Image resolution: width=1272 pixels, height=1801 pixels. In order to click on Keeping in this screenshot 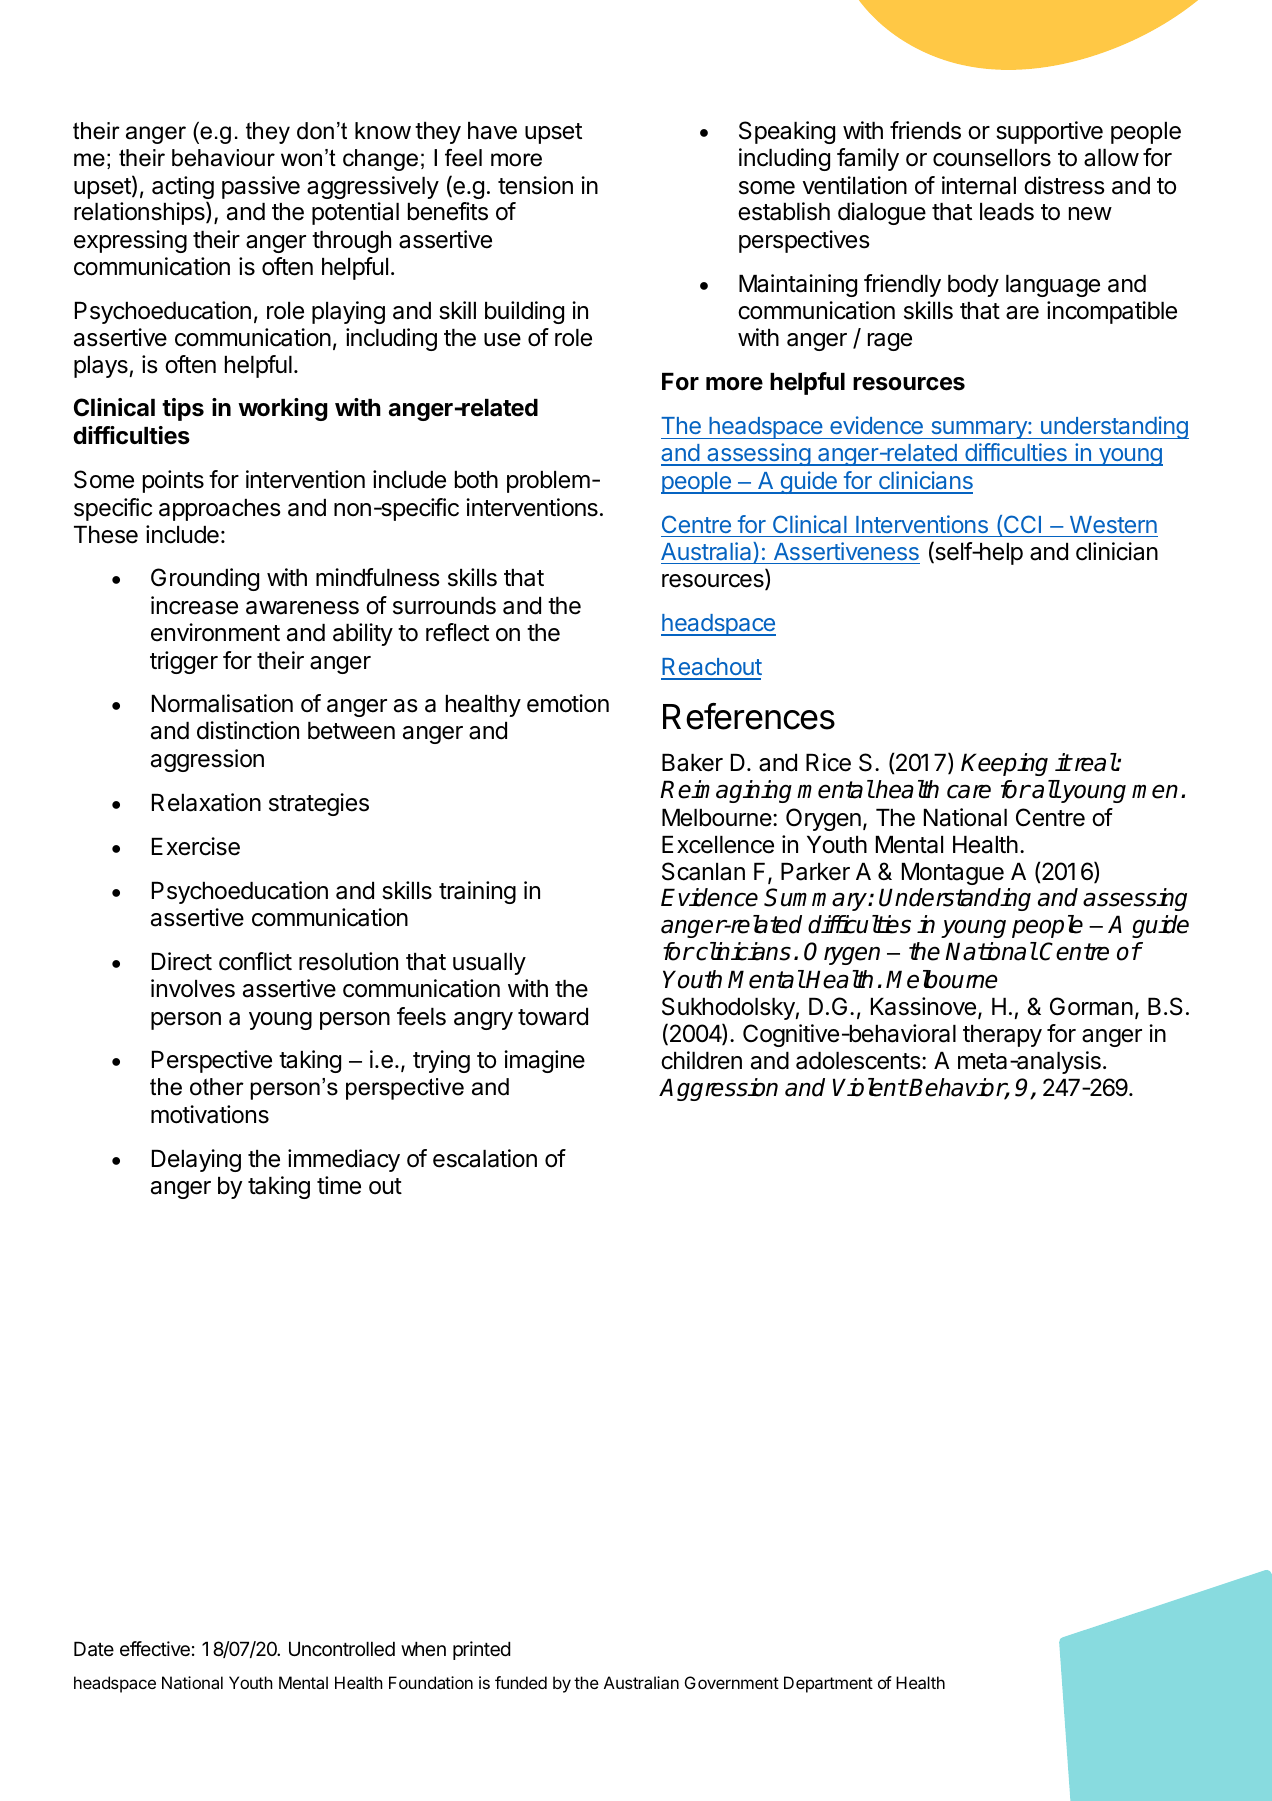, I will do `click(1004, 764)`.
